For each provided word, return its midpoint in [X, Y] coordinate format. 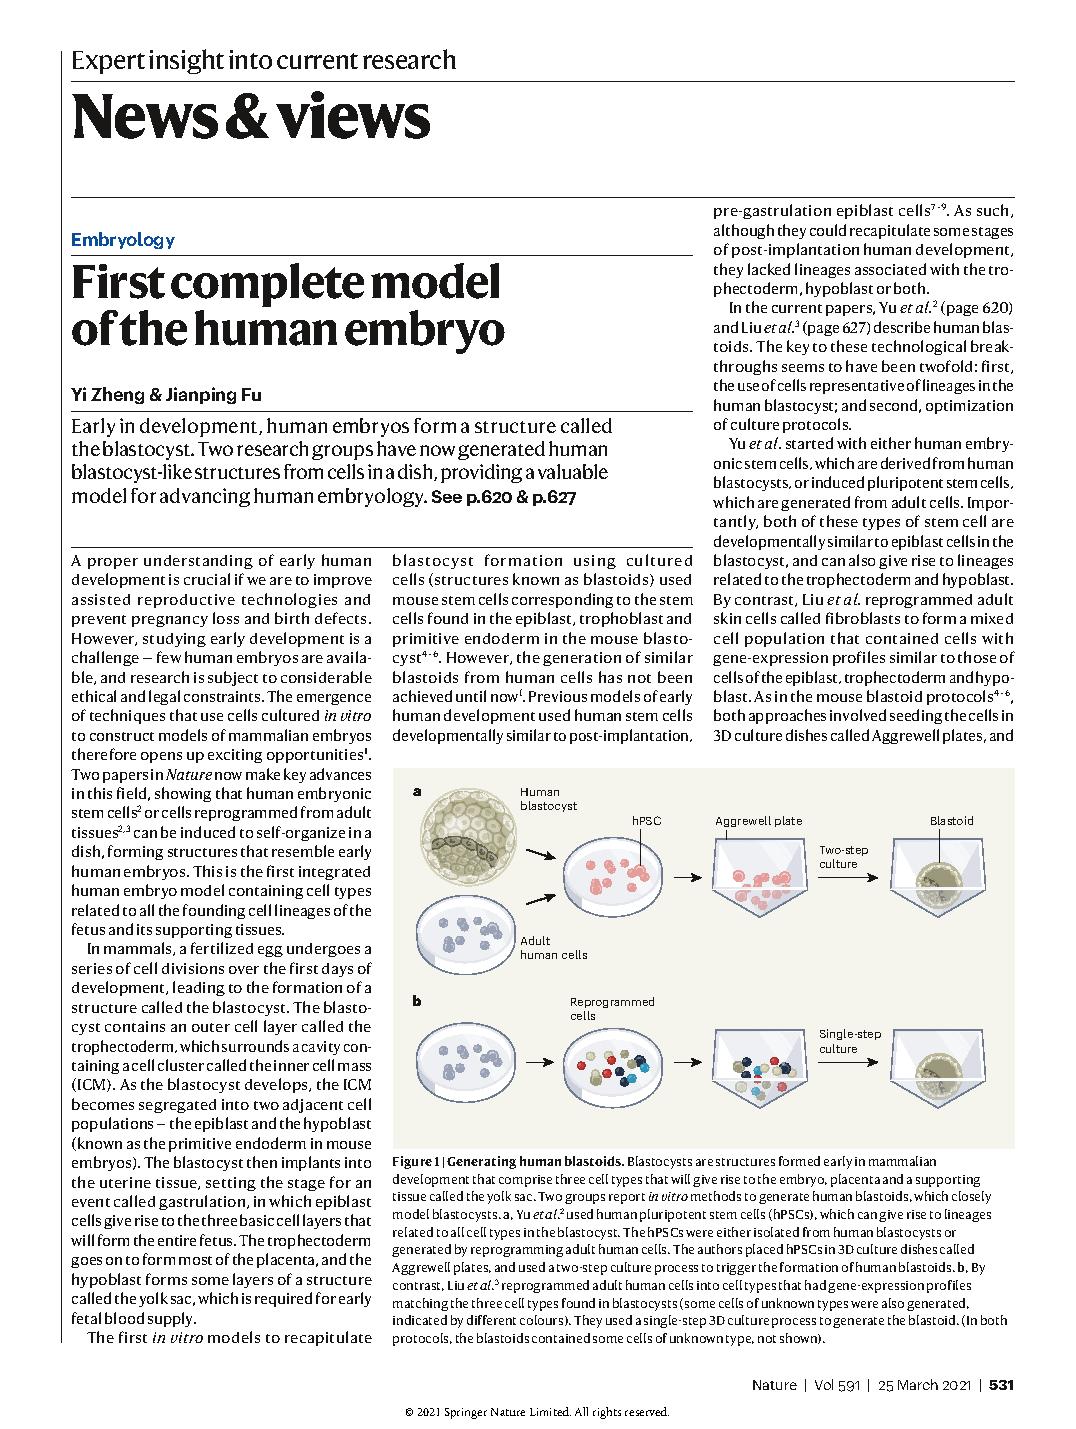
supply [172, 1319]
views [353, 115]
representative [857, 387]
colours [543, 1320]
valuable [573, 471]
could [828, 230]
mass [354, 1067]
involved [858, 715]
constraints [223, 696]
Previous [558, 696]
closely [971, 1197]
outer [211, 1027]
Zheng [117, 395]
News [145, 116]
